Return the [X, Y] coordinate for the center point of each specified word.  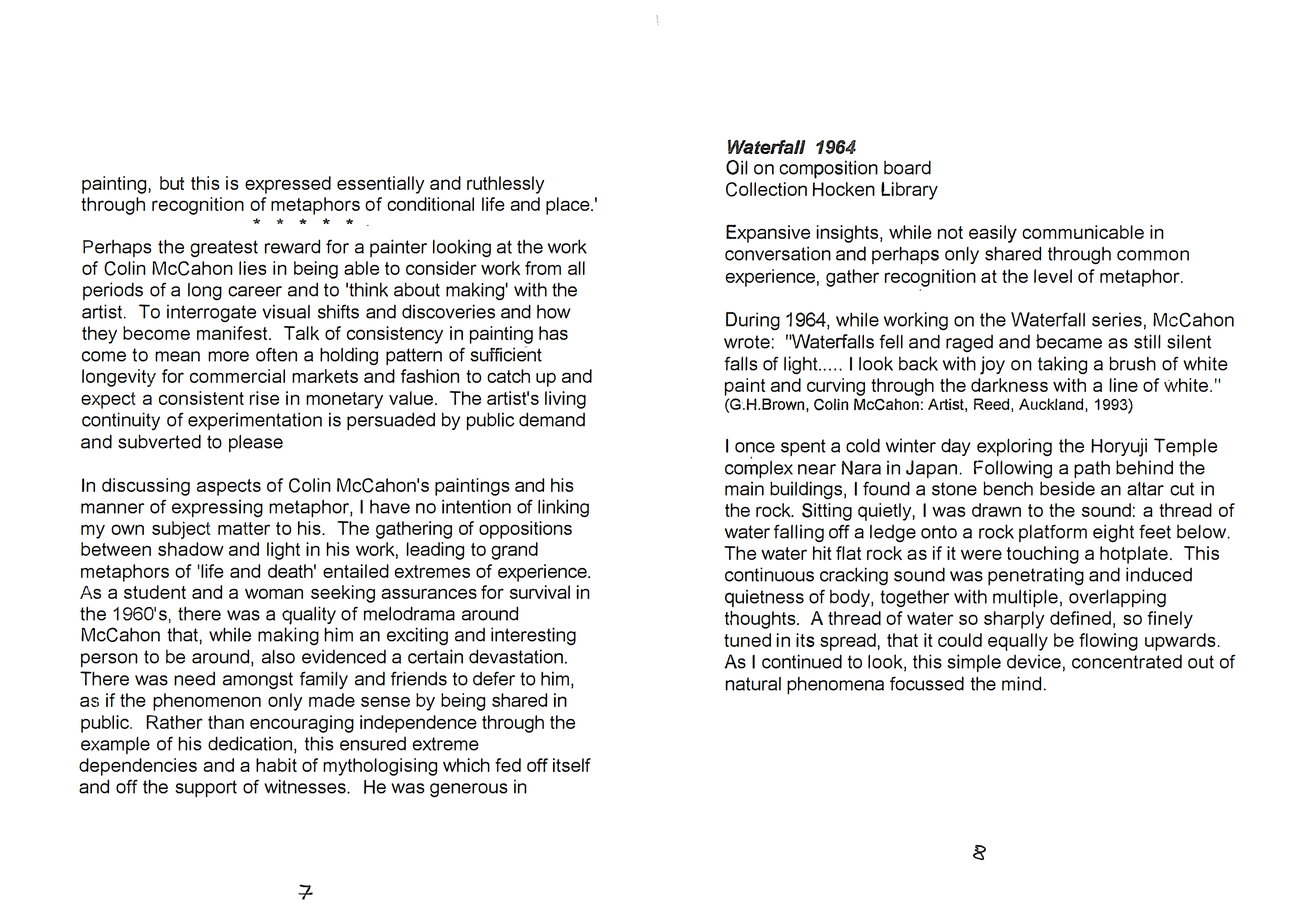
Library [909, 191]
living [565, 400]
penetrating [1036, 576]
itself [572, 765]
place [569, 206]
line [1123, 385]
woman [274, 593]
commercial [237, 376]
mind [1021, 683]
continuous [769, 574]
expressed [288, 185]
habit [276, 765]
